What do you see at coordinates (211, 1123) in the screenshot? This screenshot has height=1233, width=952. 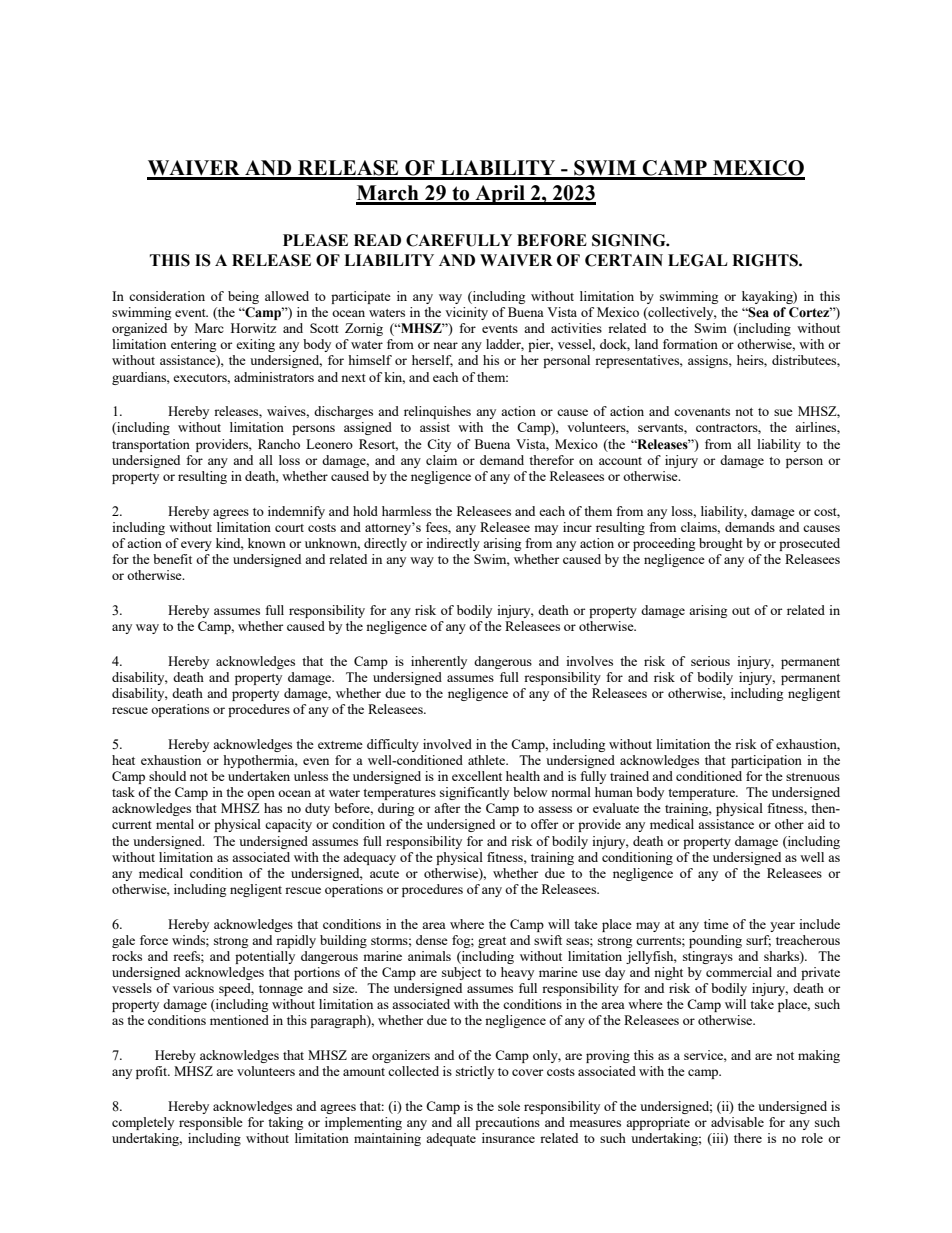 I see `responsible` at bounding box center [211, 1123].
